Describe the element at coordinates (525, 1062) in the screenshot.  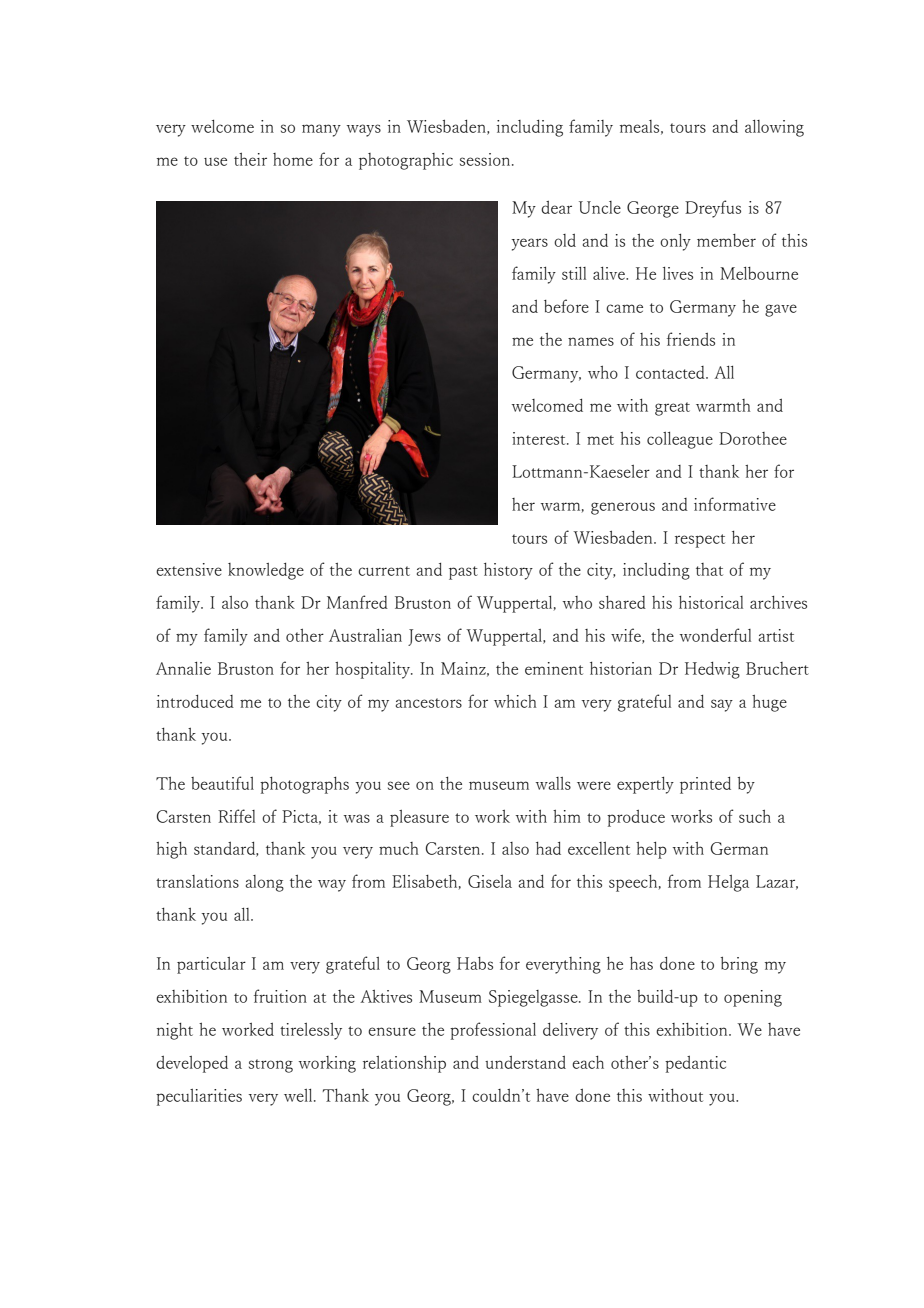
I see `understand` at that location.
